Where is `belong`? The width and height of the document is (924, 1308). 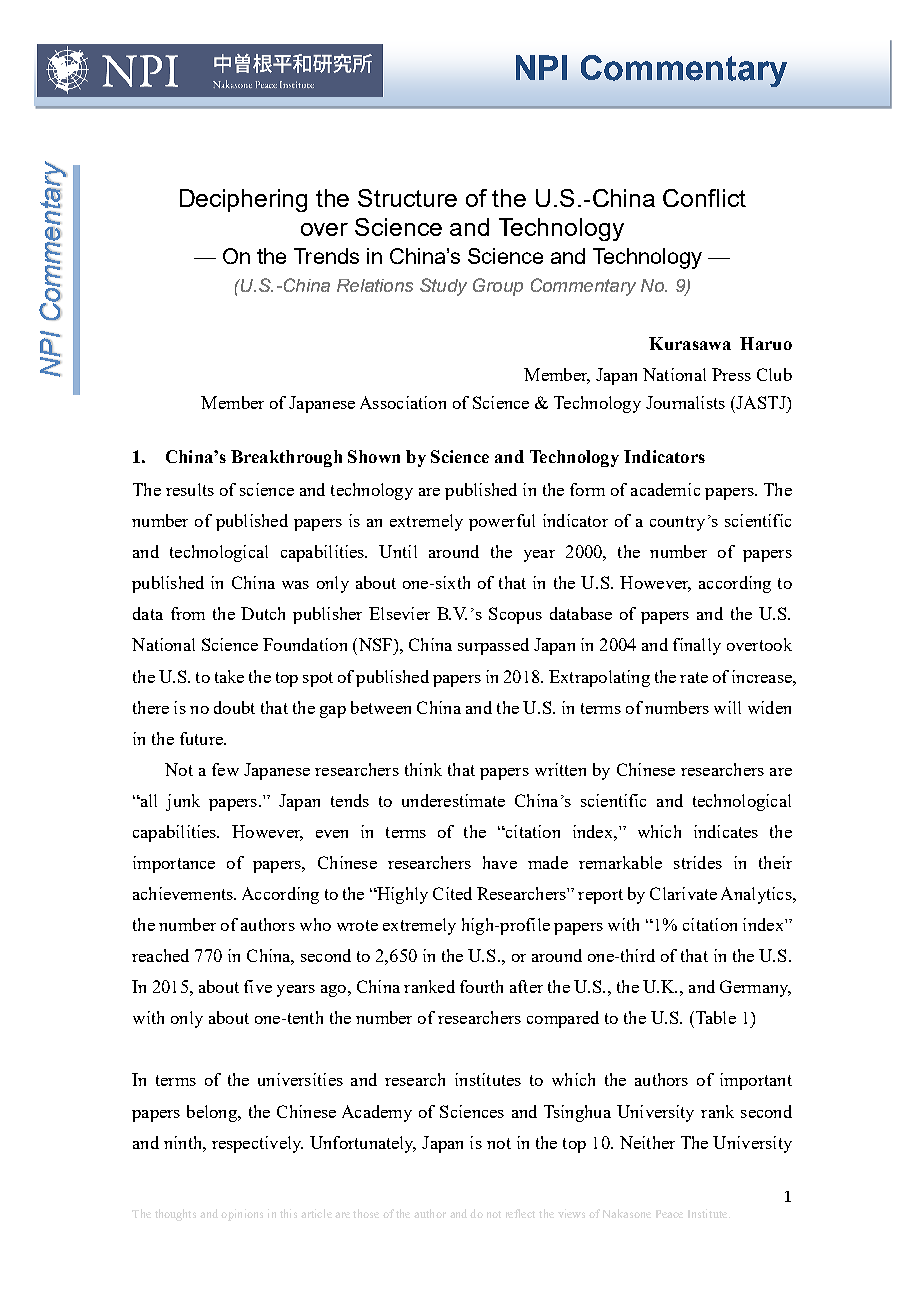
belong is located at coordinates (213, 1113).
